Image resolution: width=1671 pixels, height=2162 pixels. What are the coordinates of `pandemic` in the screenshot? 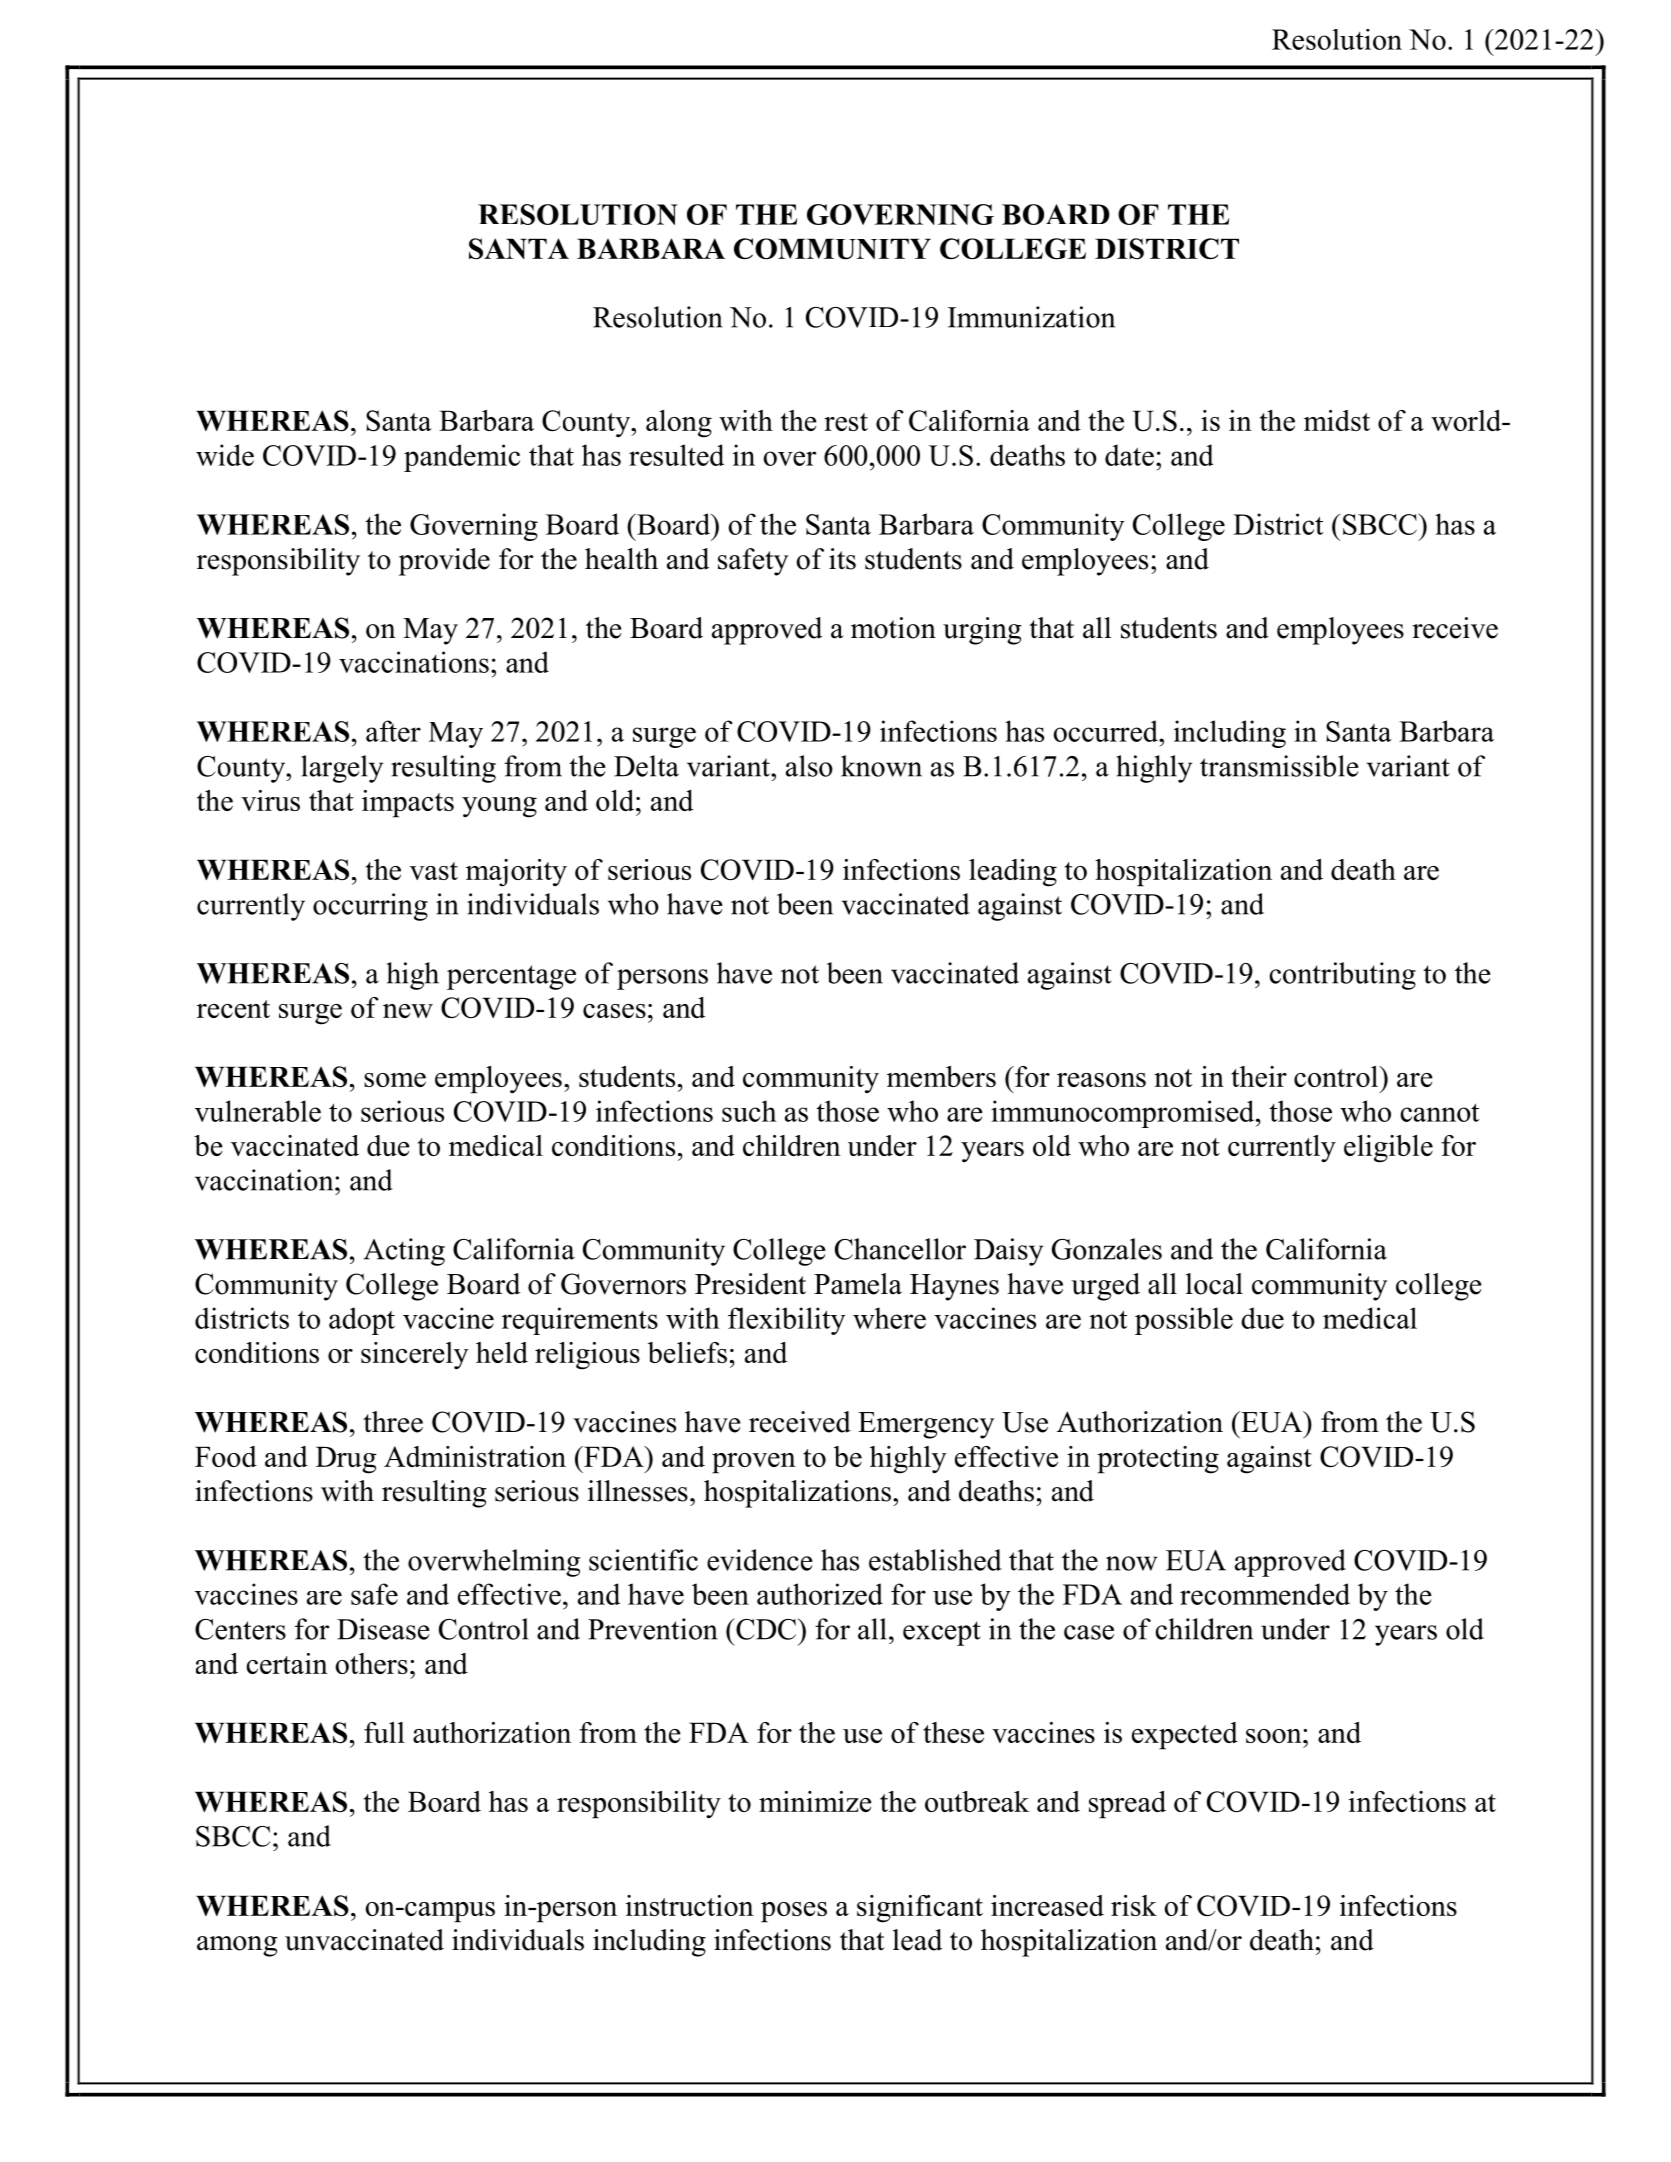 It's located at (462, 458).
